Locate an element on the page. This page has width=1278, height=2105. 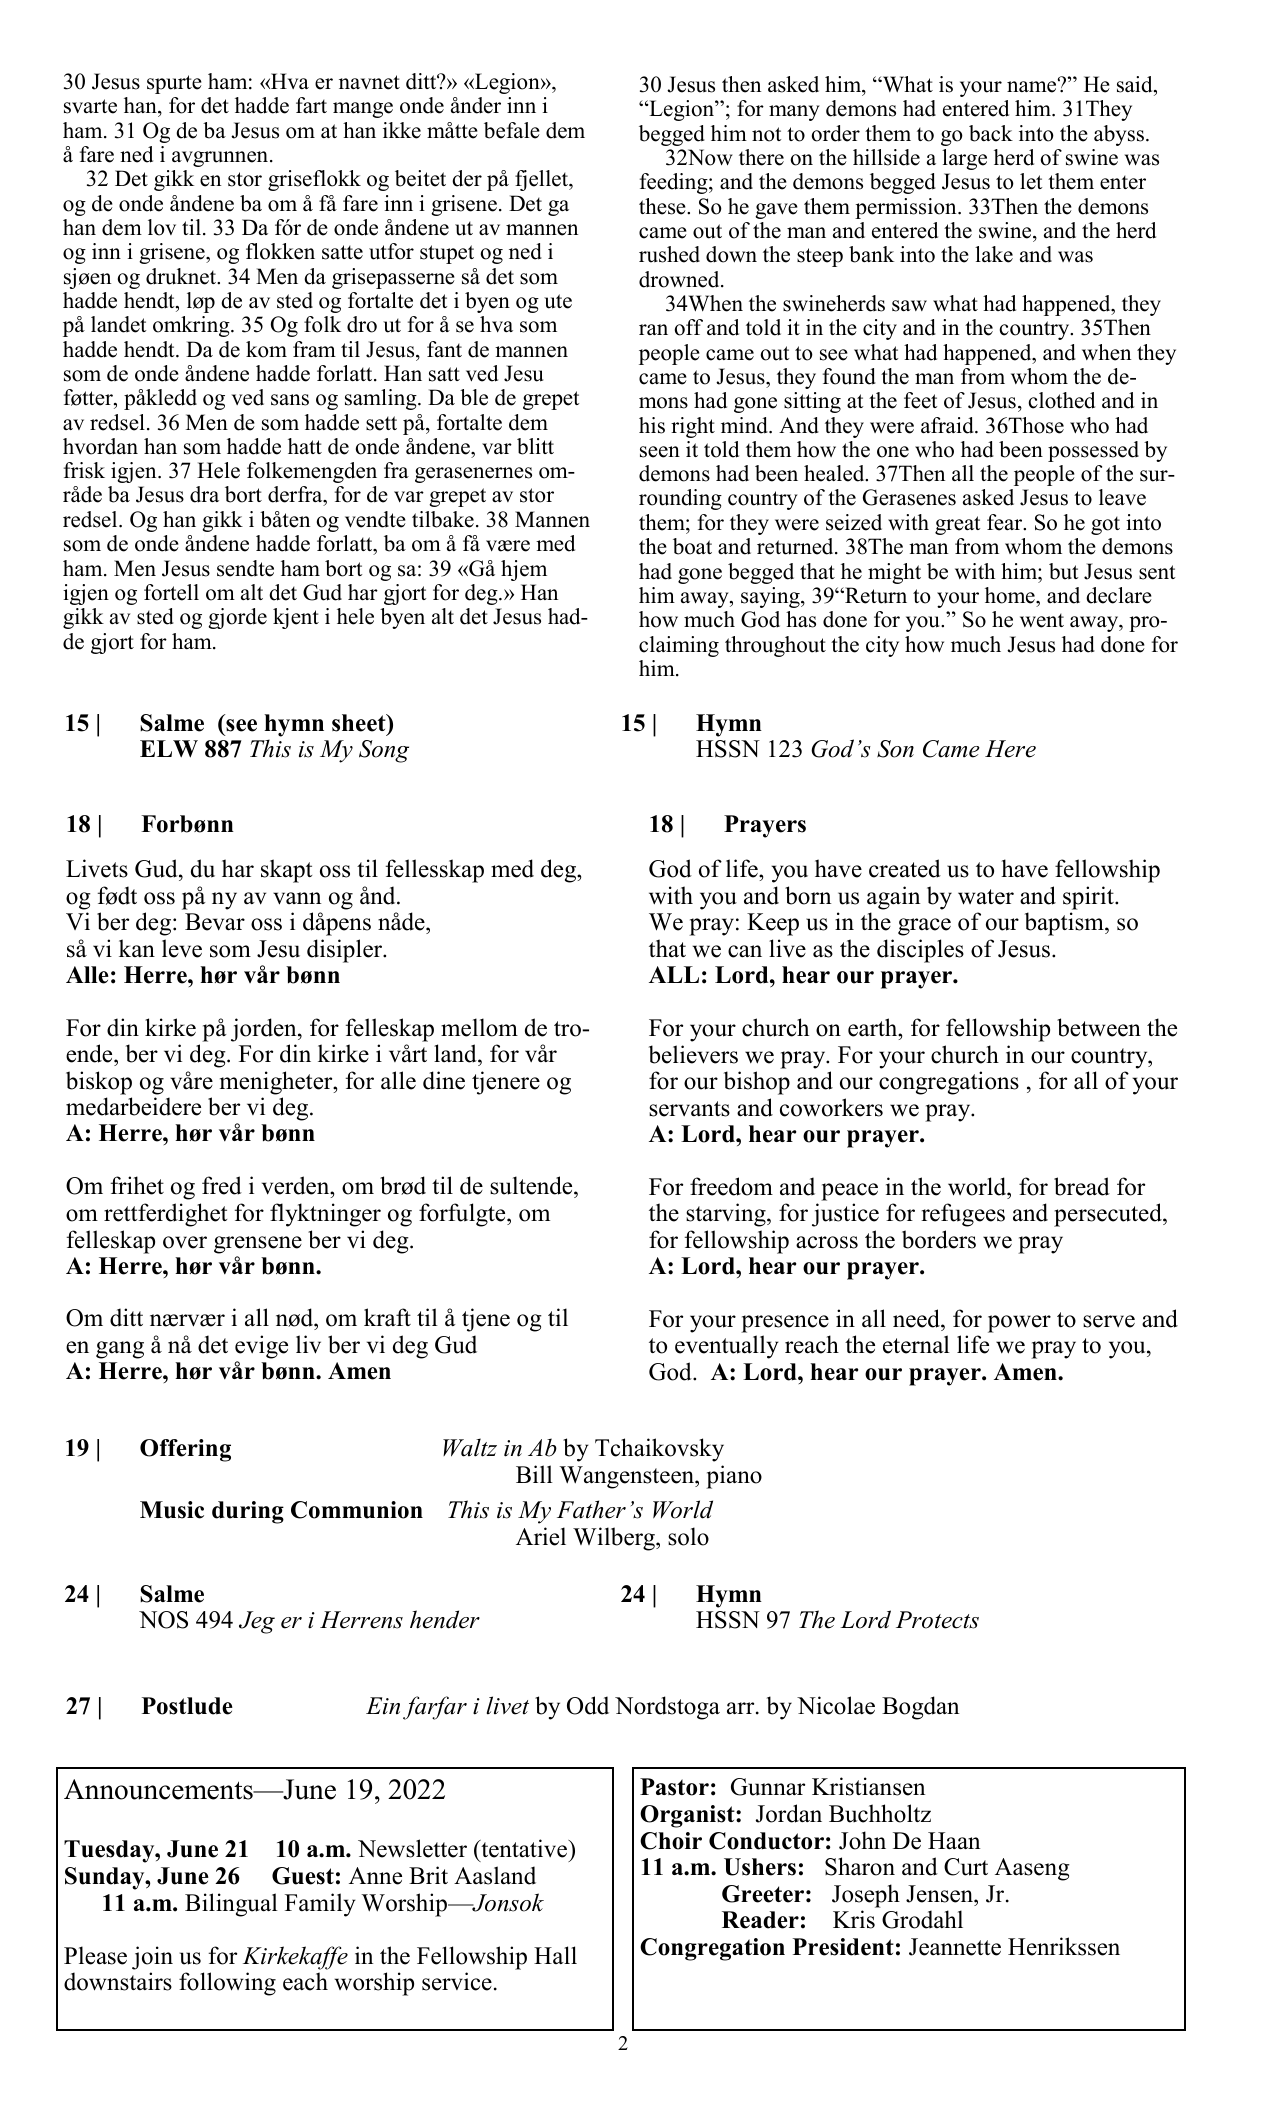
Offering is located at coordinates (185, 1450).
